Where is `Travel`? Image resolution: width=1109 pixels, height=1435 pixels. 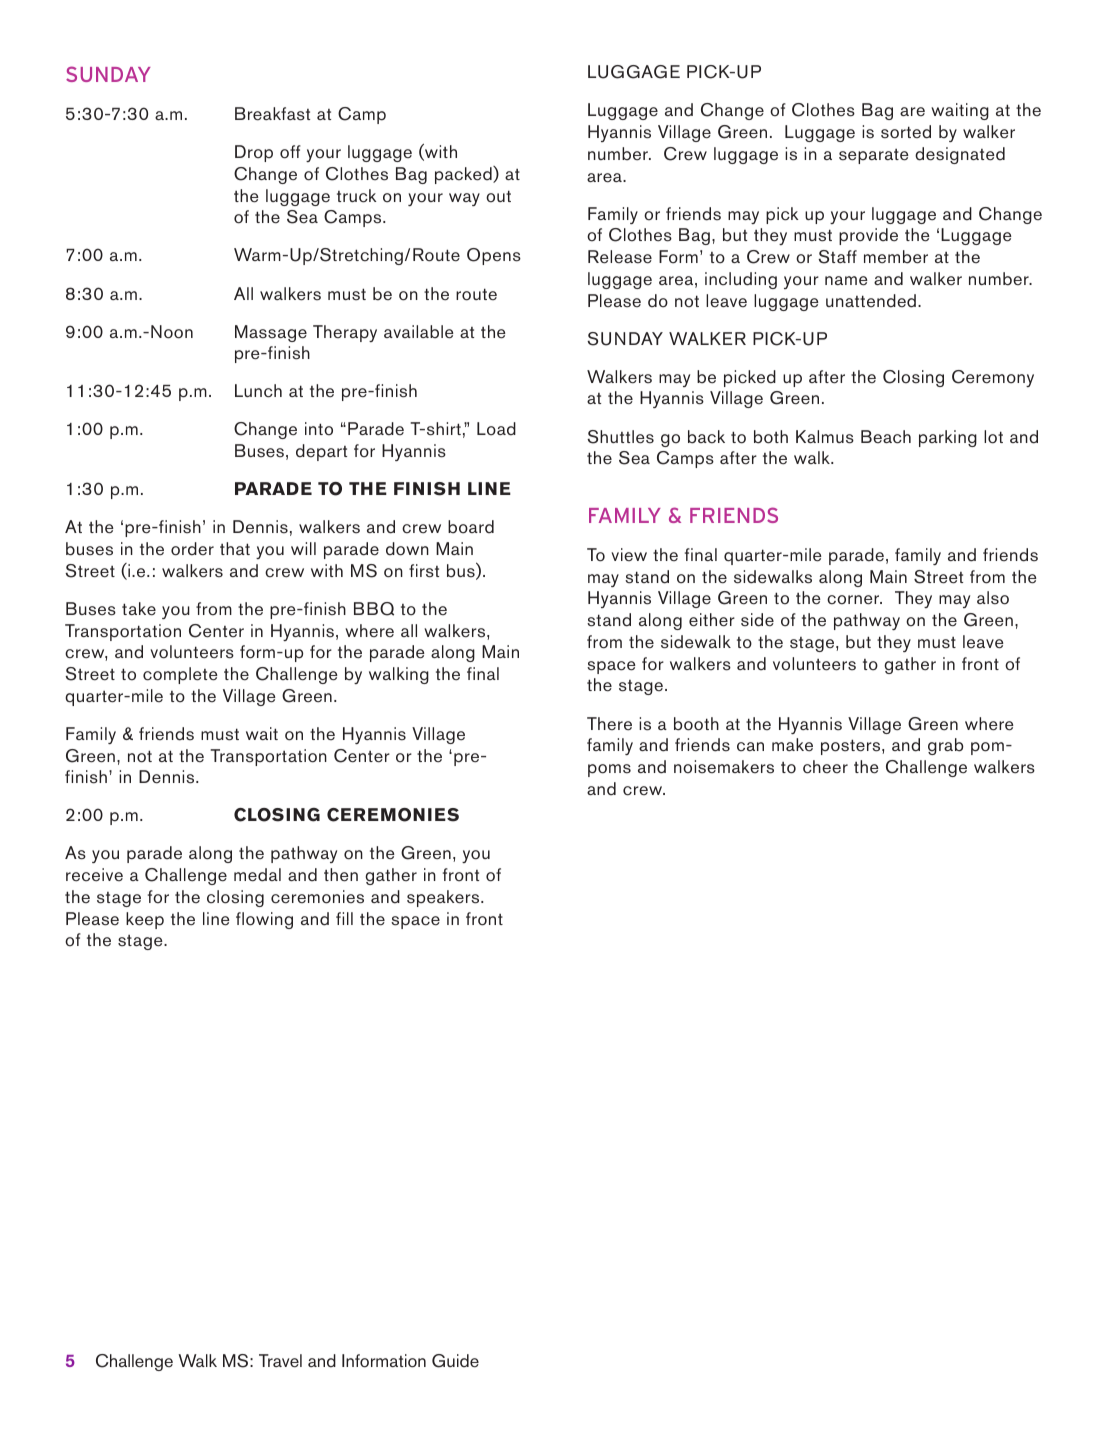 Travel is located at coordinates (280, 1361).
